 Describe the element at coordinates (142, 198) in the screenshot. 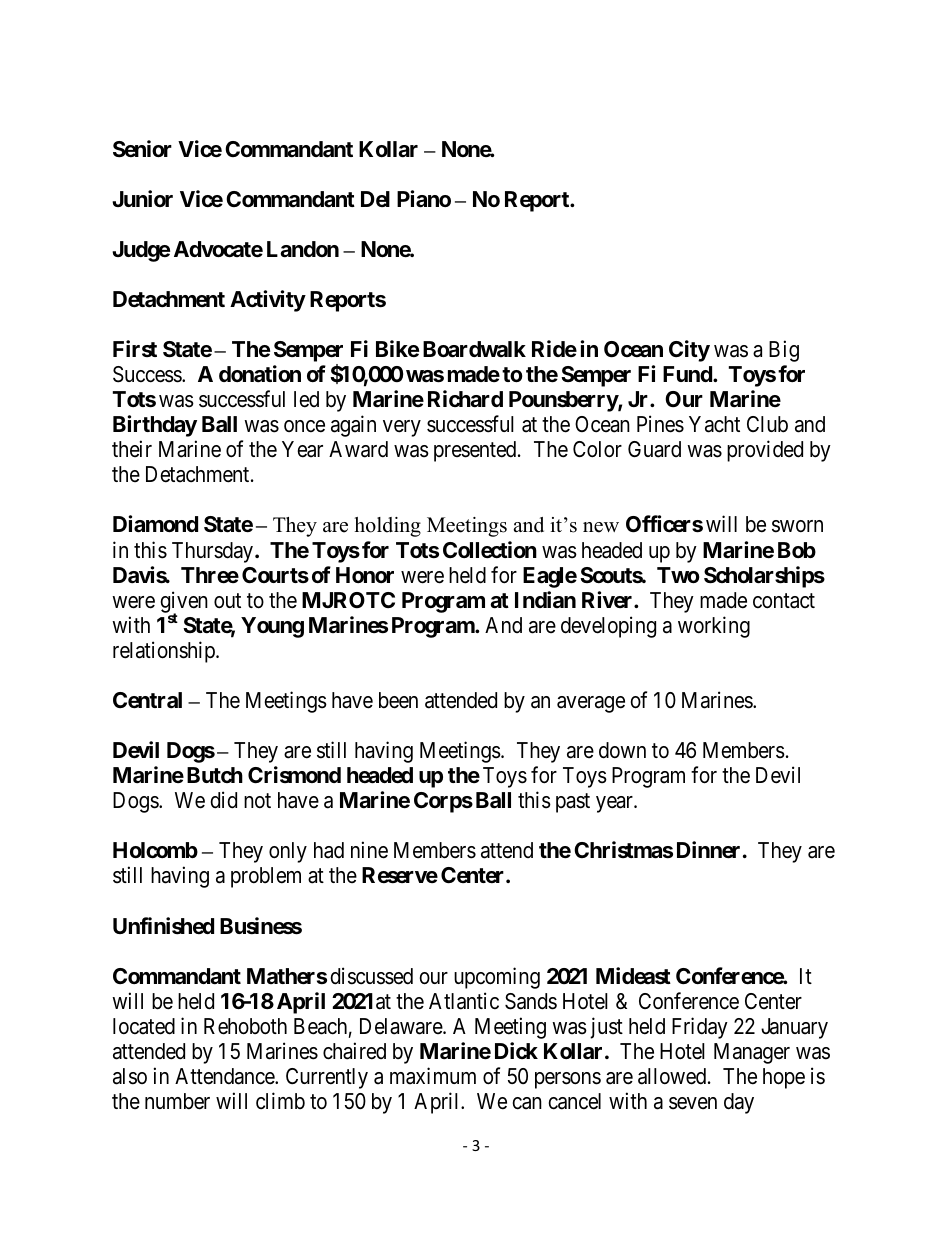

I see `Junior` at that location.
